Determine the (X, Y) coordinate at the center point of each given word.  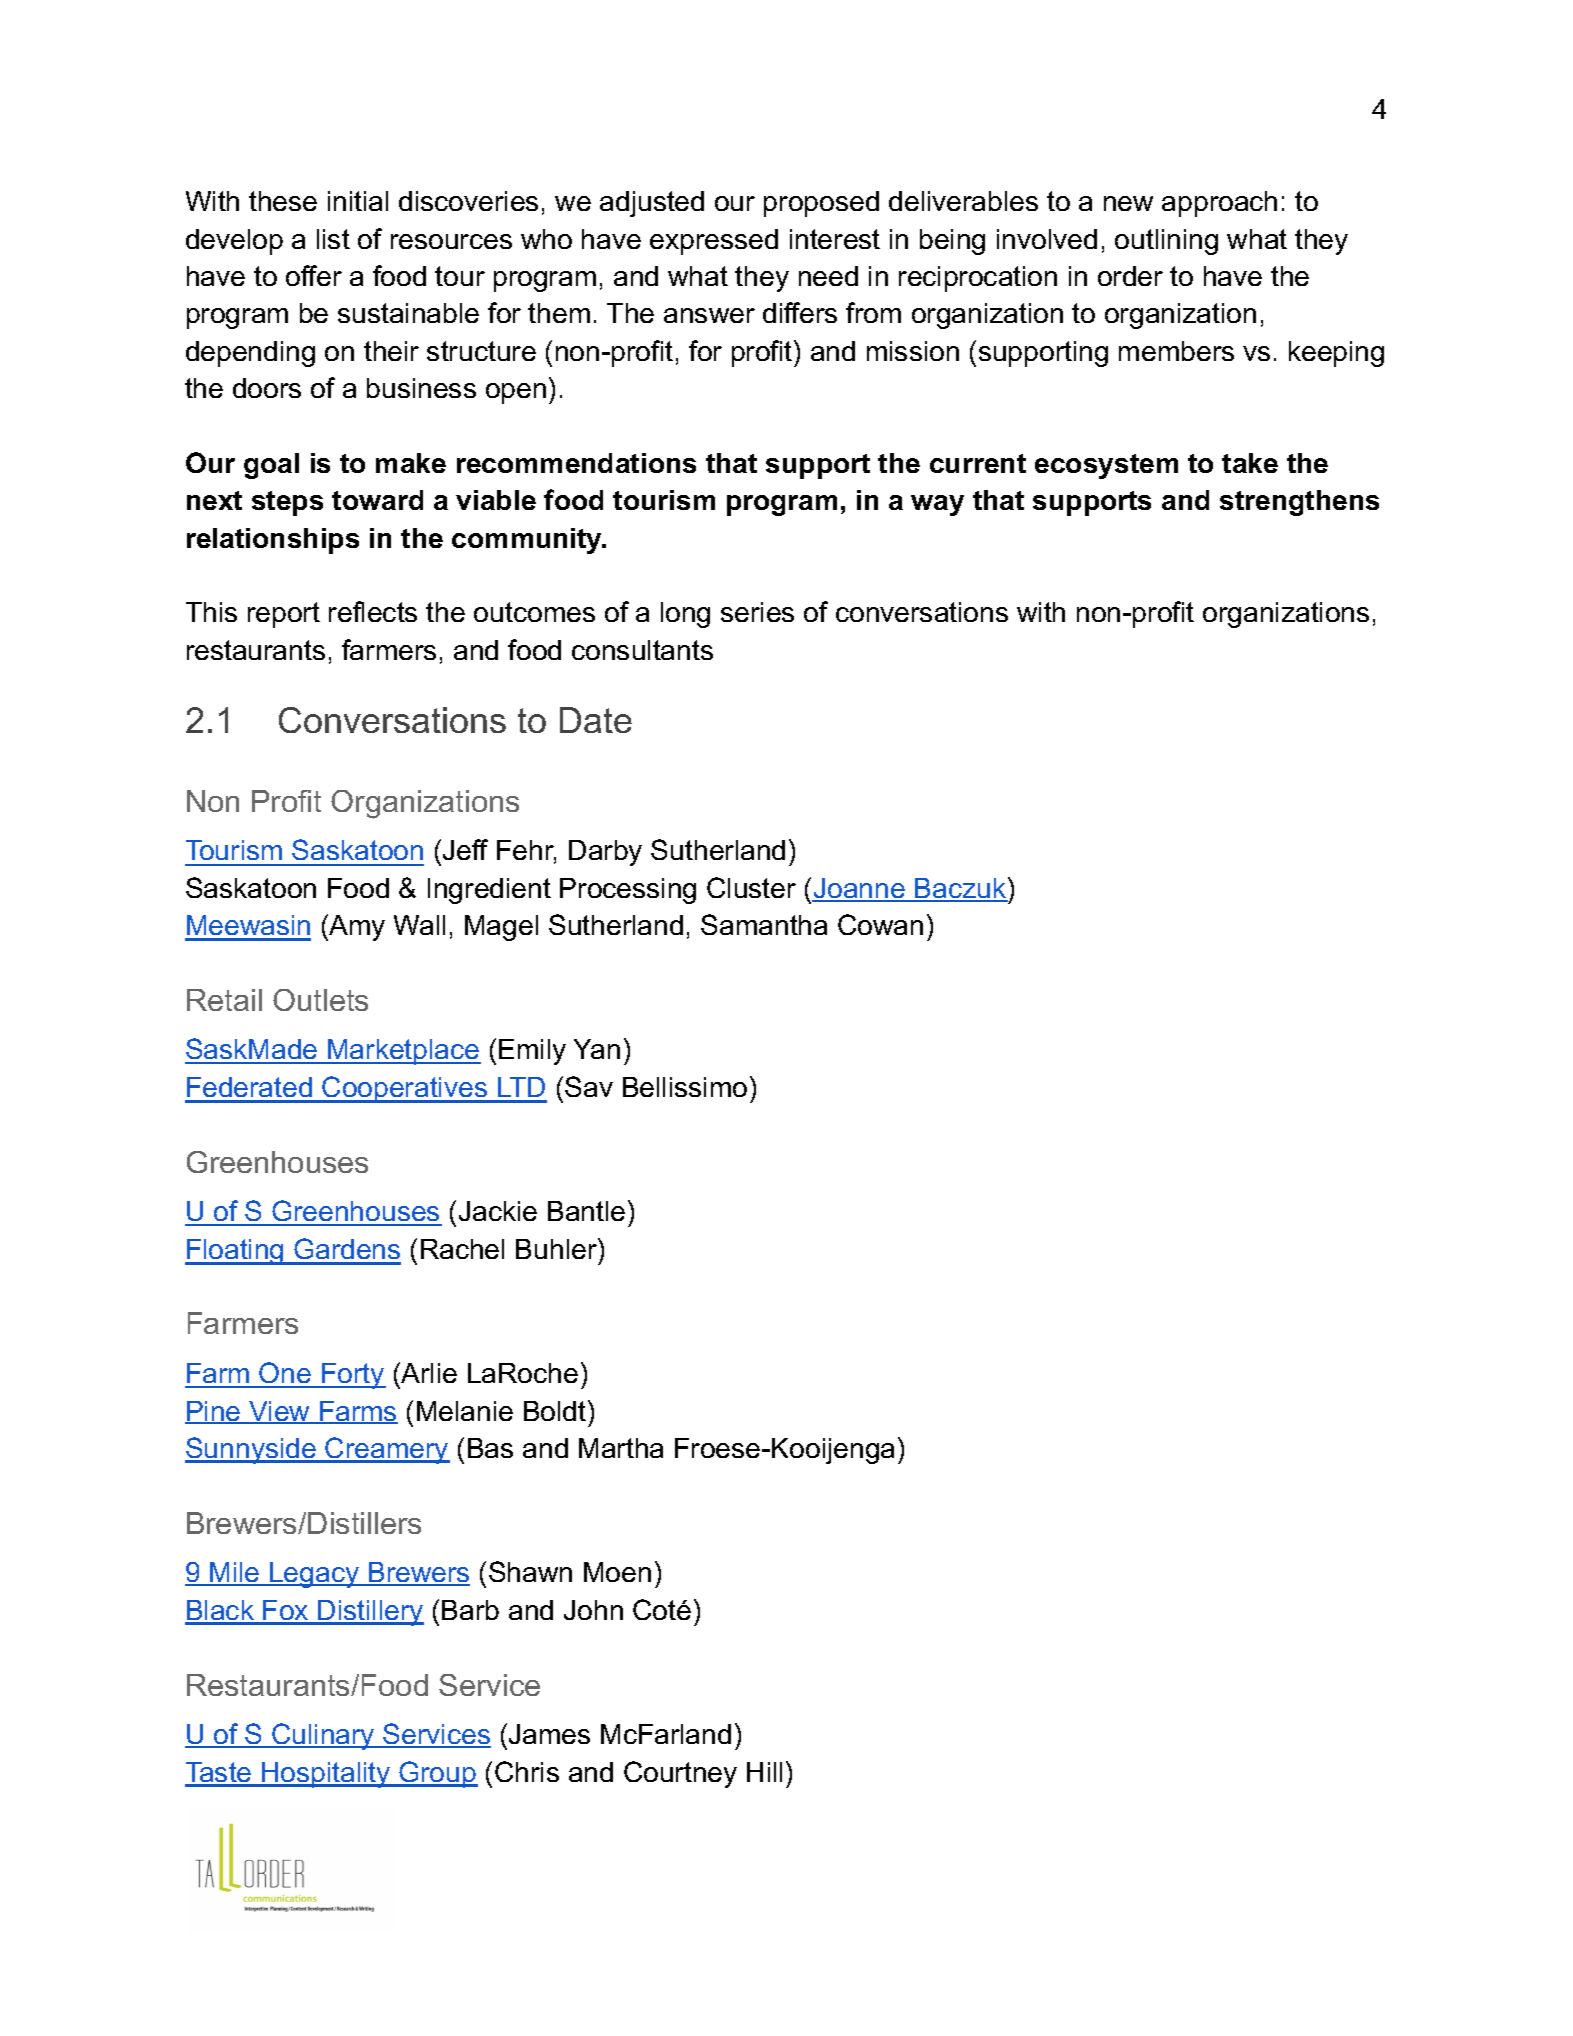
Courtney (680, 1774)
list (333, 239)
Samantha (764, 924)
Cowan (880, 924)
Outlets (320, 1000)
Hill (764, 1772)
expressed (714, 242)
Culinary (323, 1736)
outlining (1166, 242)
